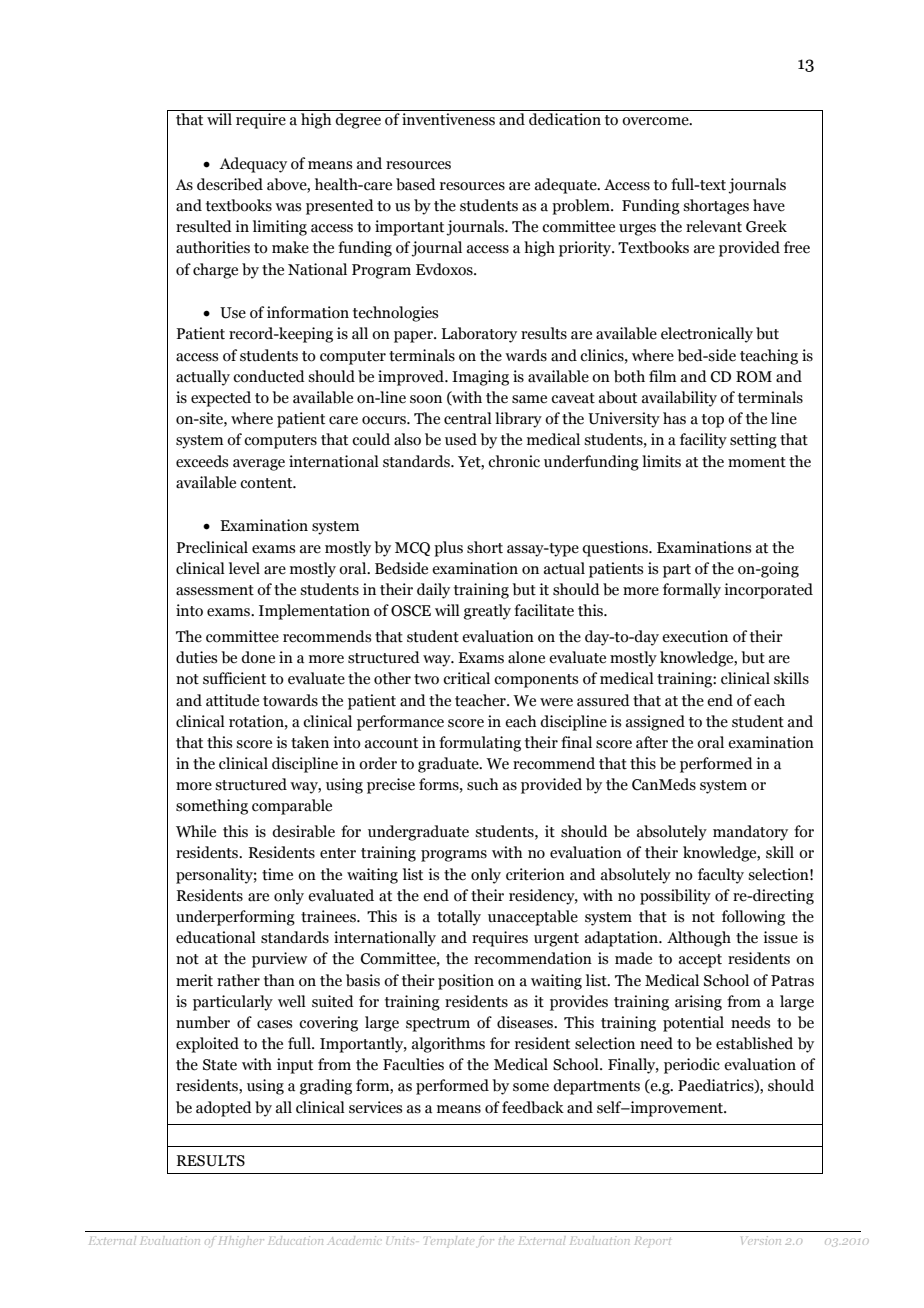 The width and height of the page is (924, 1308). What do you see at coordinates (279, 980) in the page?
I see `than` at bounding box center [279, 980].
